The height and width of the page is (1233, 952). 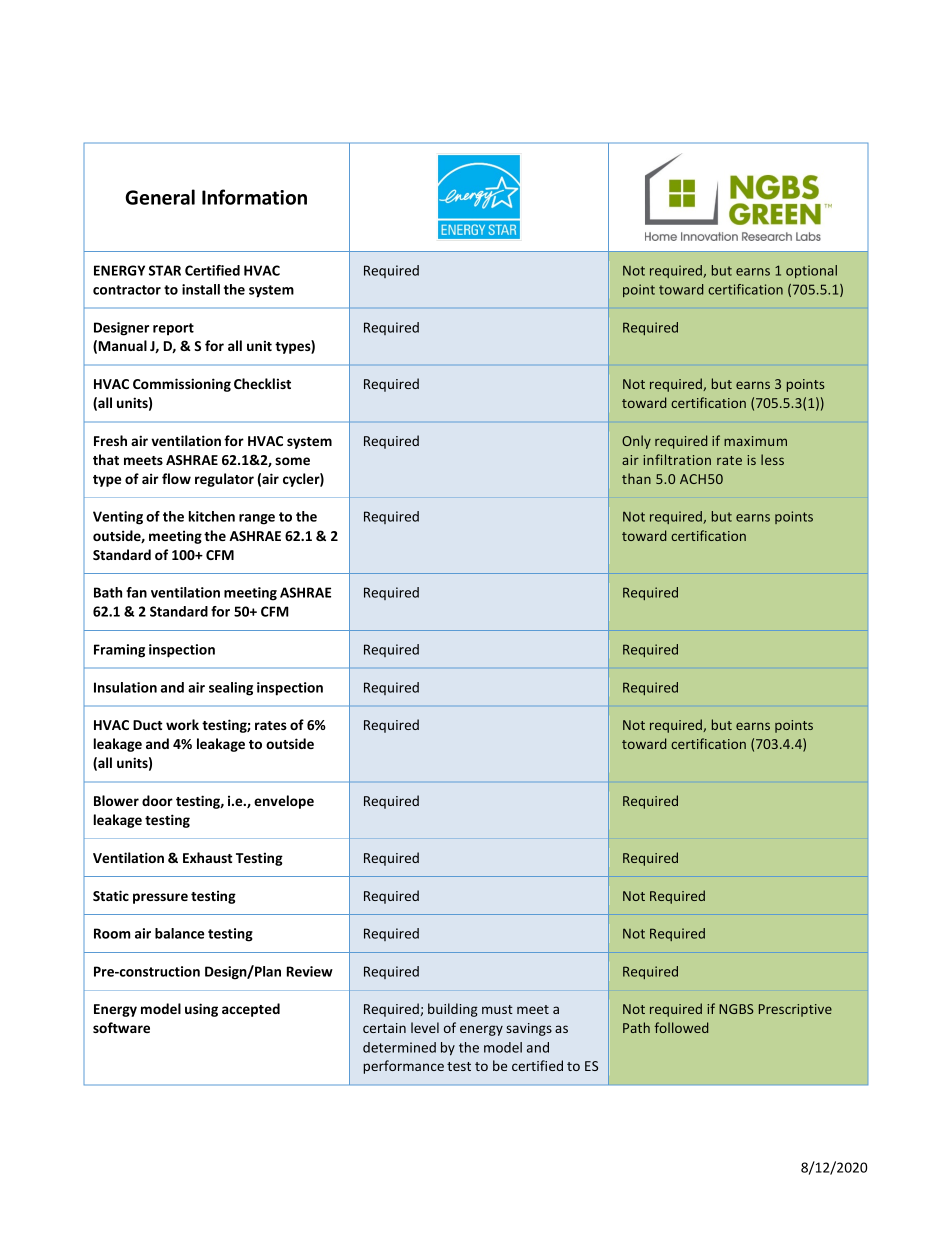 I want to click on optional, so click(x=811, y=271).
